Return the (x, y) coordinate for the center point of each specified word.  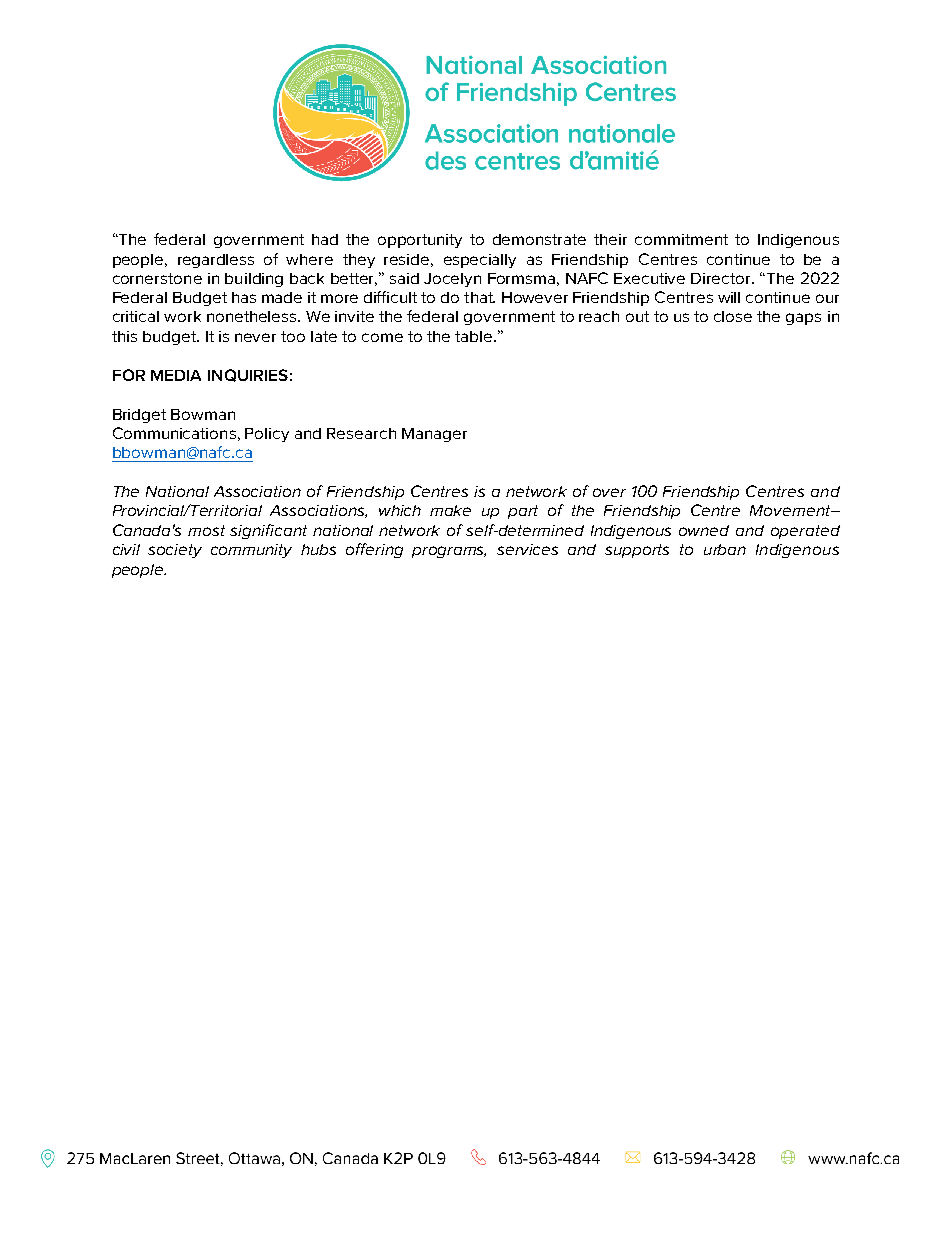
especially (480, 261)
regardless (216, 261)
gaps (803, 319)
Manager (434, 435)
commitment (681, 239)
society (175, 551)
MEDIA (176, 375)
